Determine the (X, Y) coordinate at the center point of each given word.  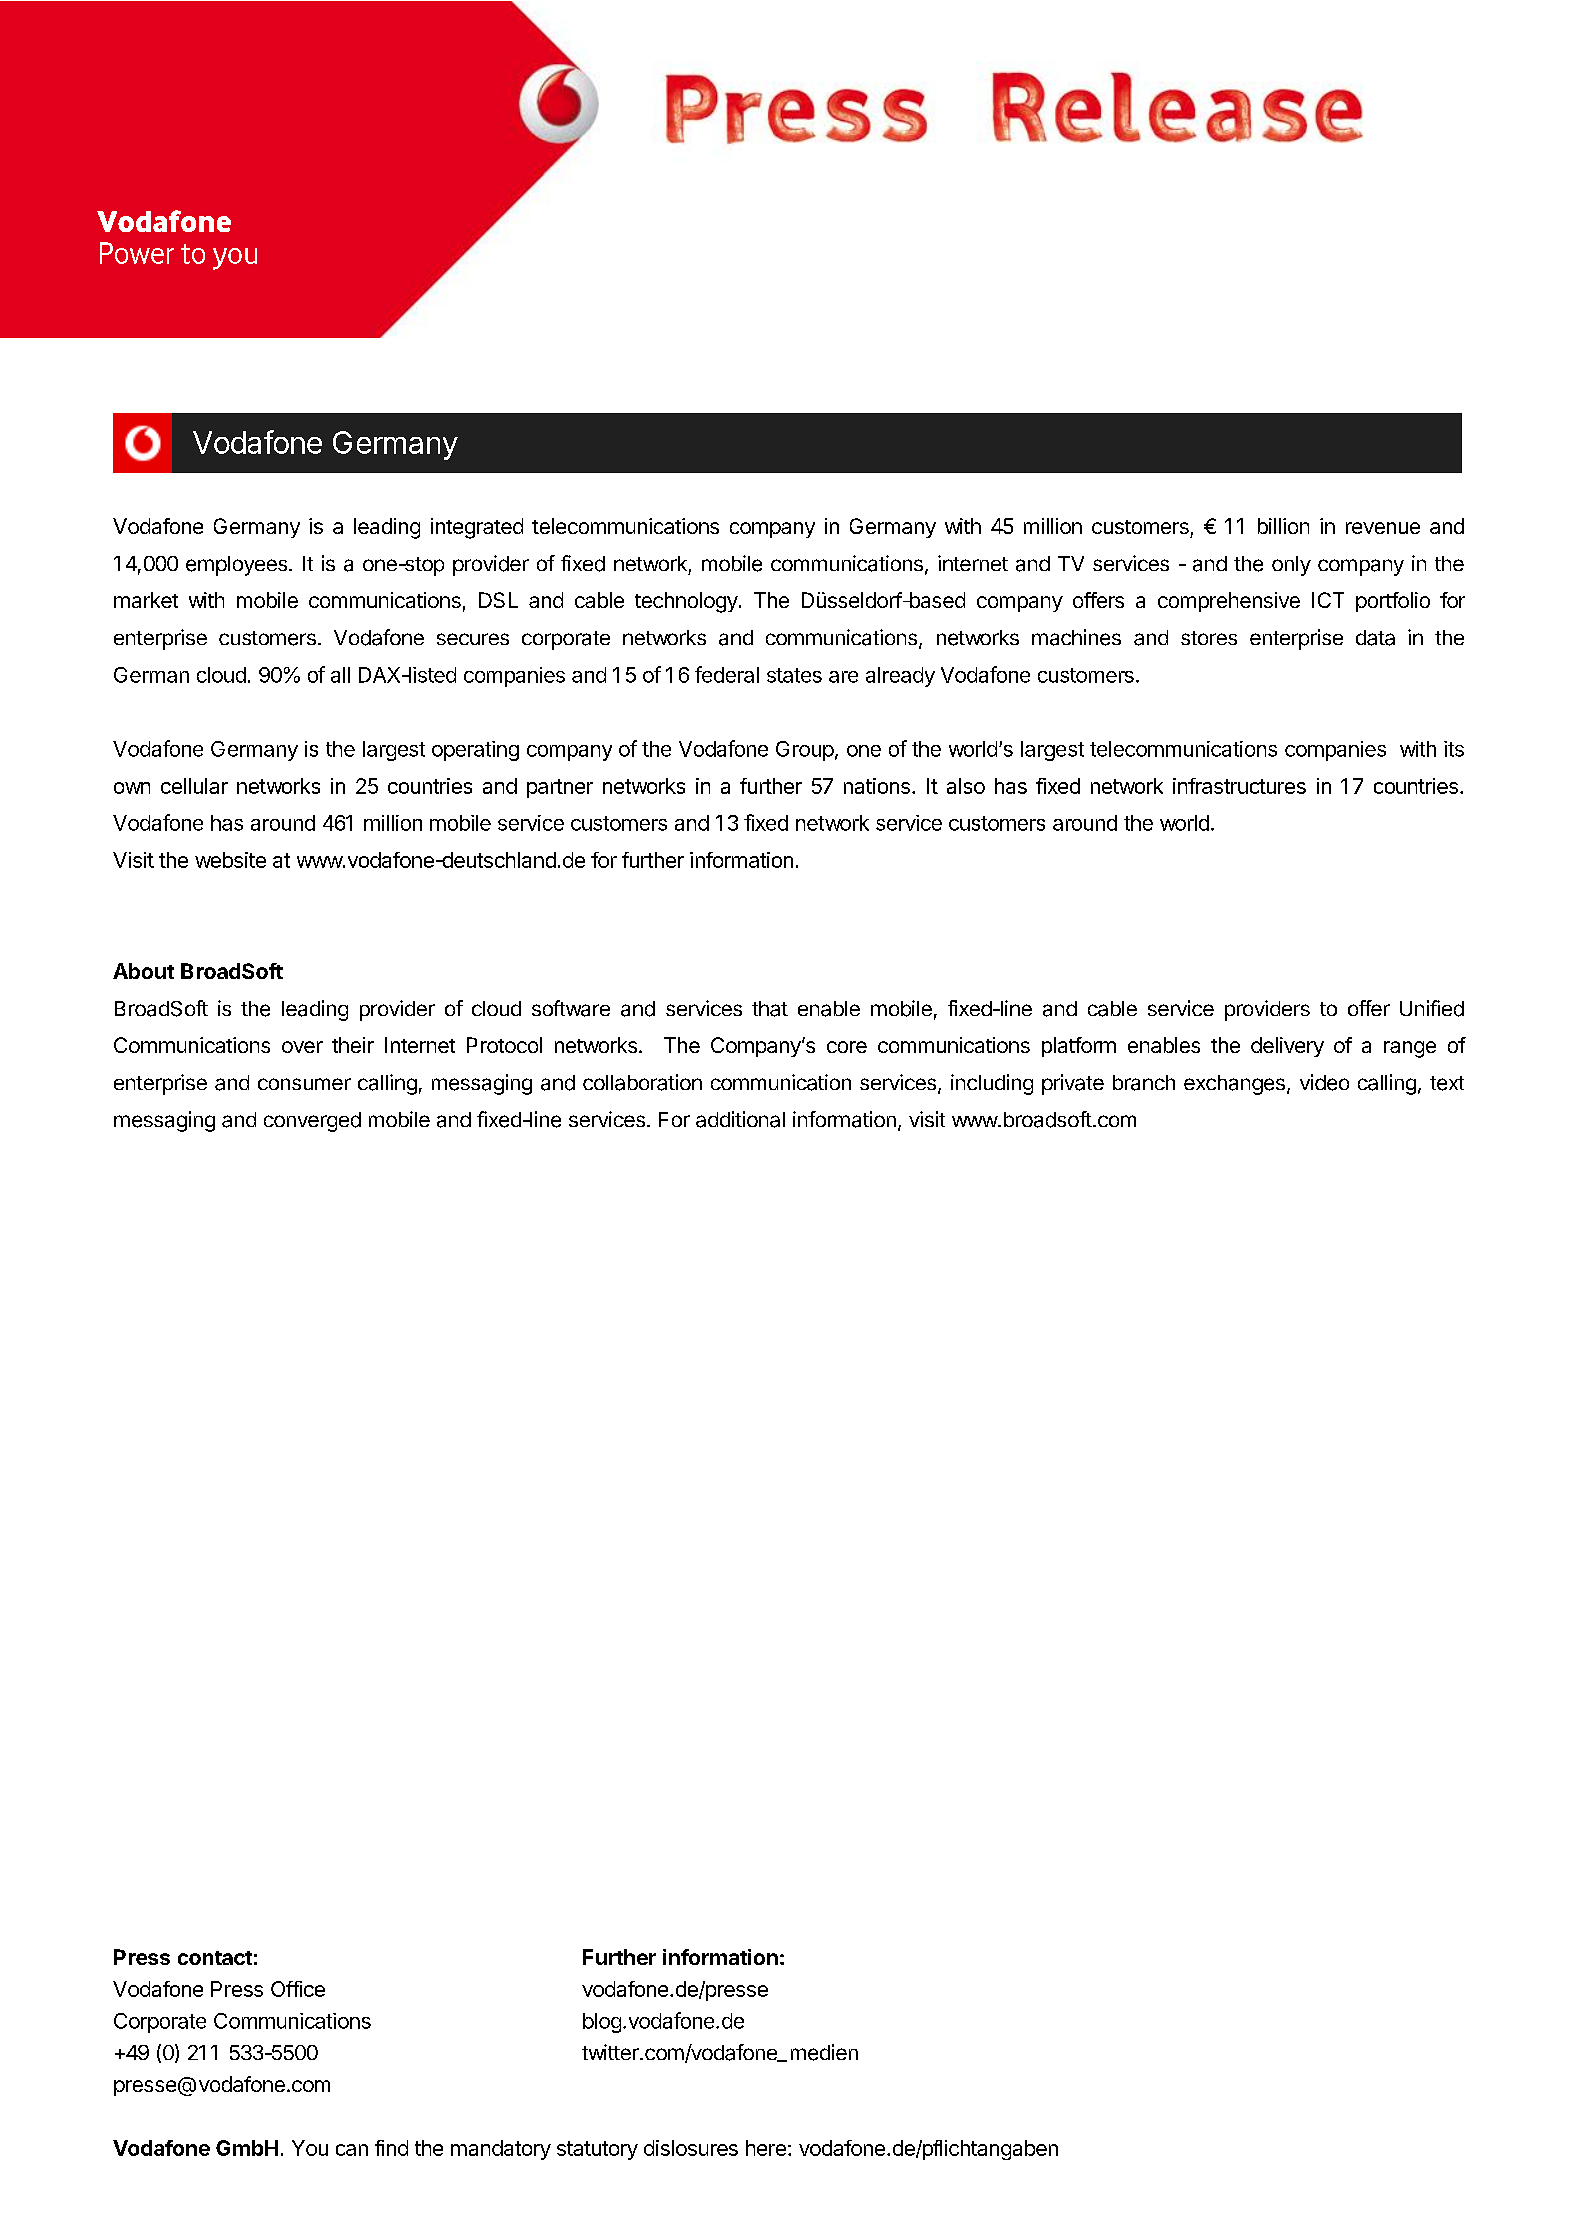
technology (686, 602)
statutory (597, 2150)
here (766, 2148)
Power (137, 253)
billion (1283, 526)
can (352, 2150)
